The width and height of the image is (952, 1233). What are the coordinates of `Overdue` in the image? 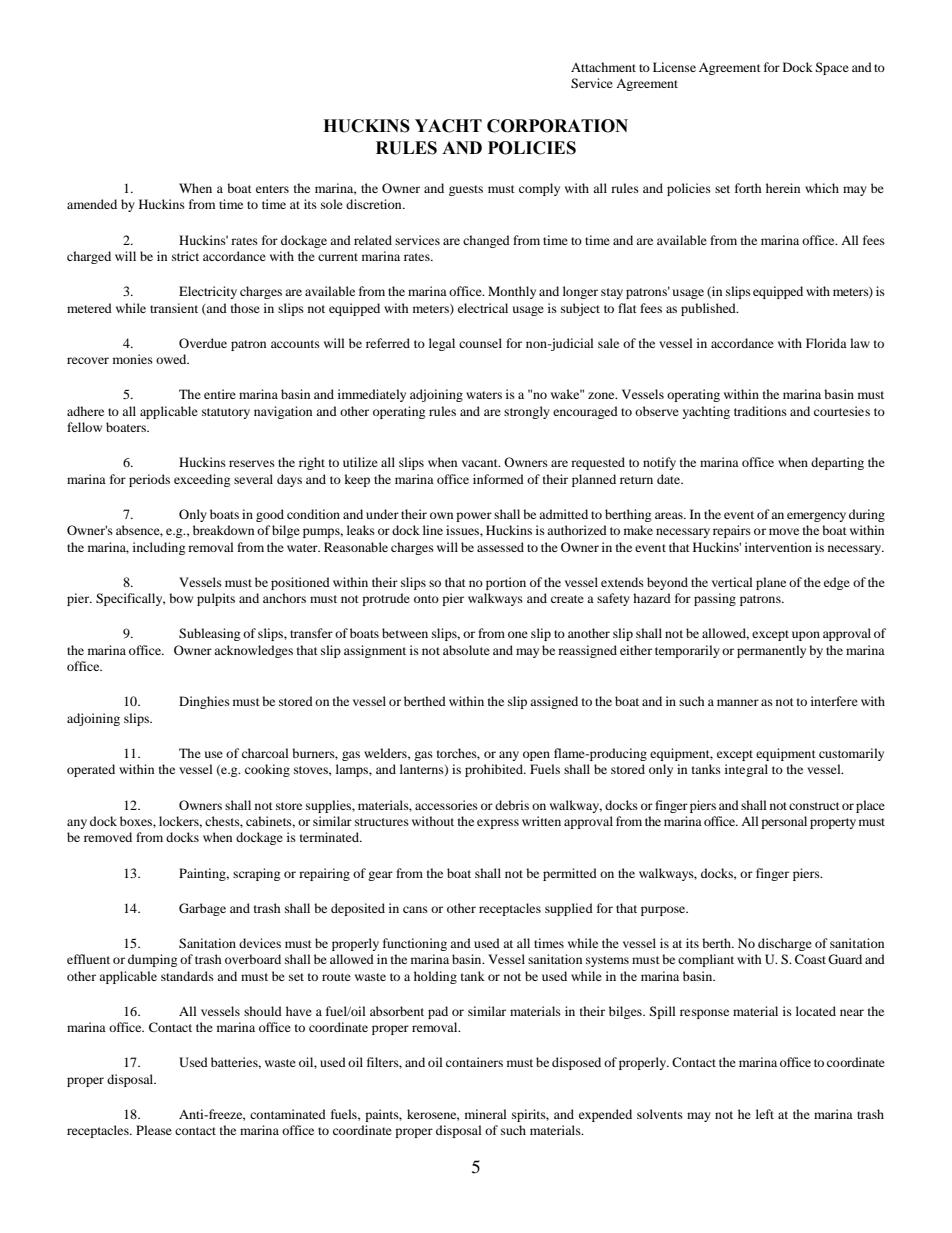 It's located at (203, 343).
